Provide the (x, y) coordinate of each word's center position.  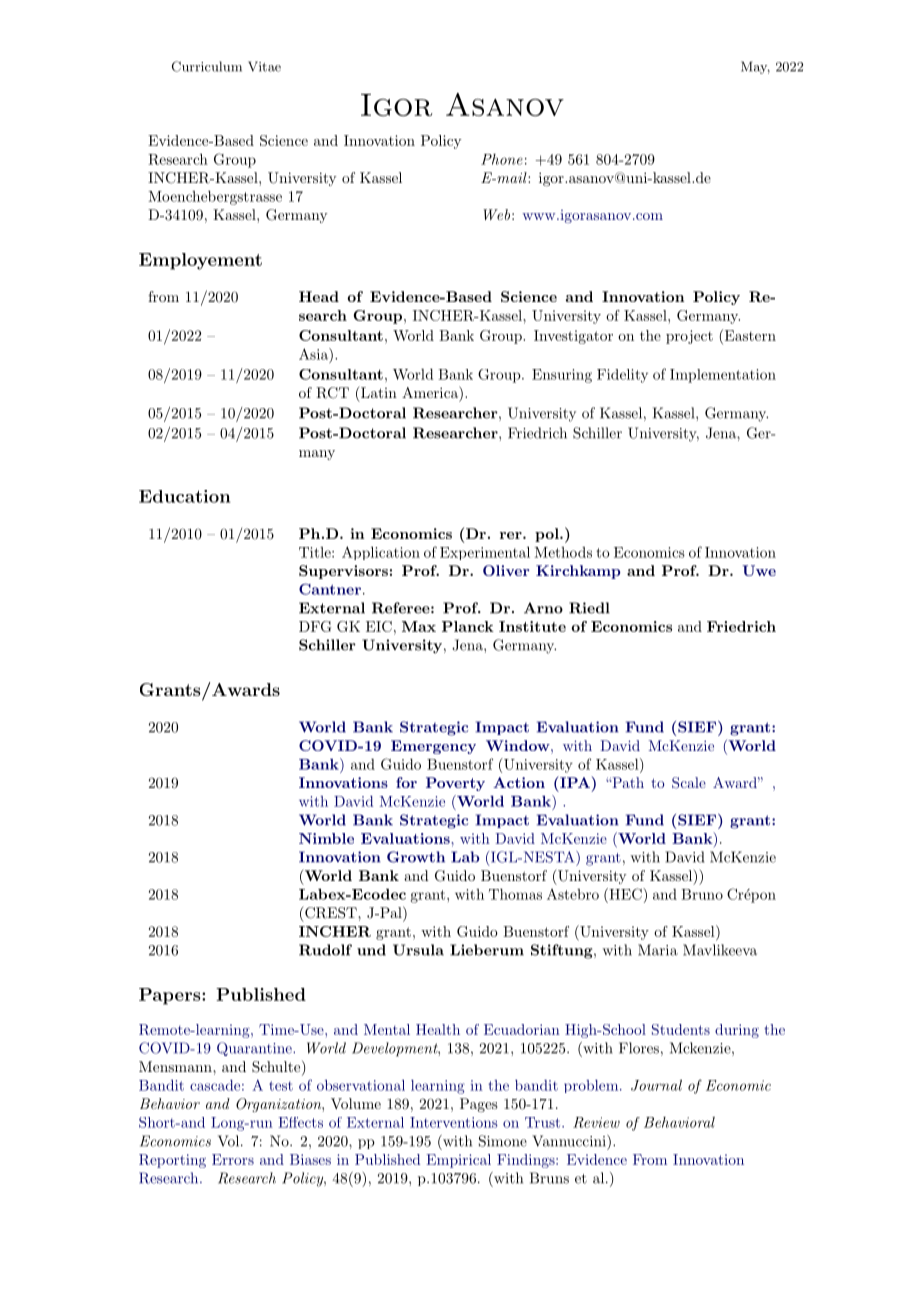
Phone (502, 159)
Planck (468, 626)
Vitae (264, 66)
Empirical (458, 1161)
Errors (233, 1159)
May (755, 67)
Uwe (759, 570)
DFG (315, 626)
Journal (656, 1085)
